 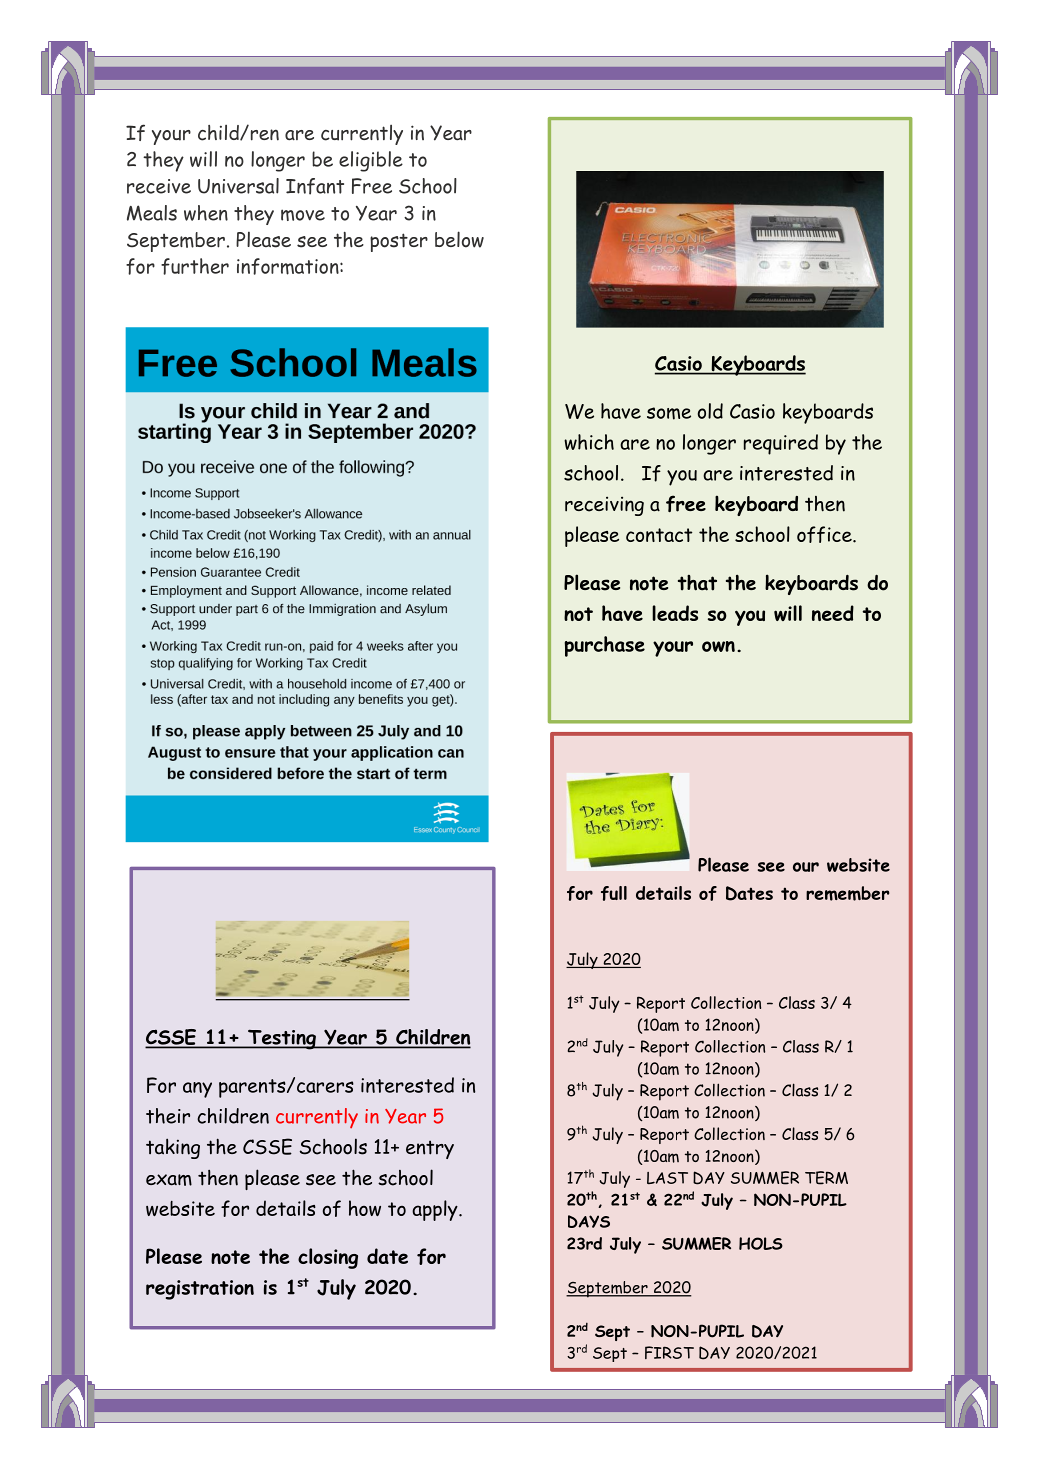 What do you see at coordinates (436, 1210) in the image?
I see `apply` at bounding box center [436, 1210].
